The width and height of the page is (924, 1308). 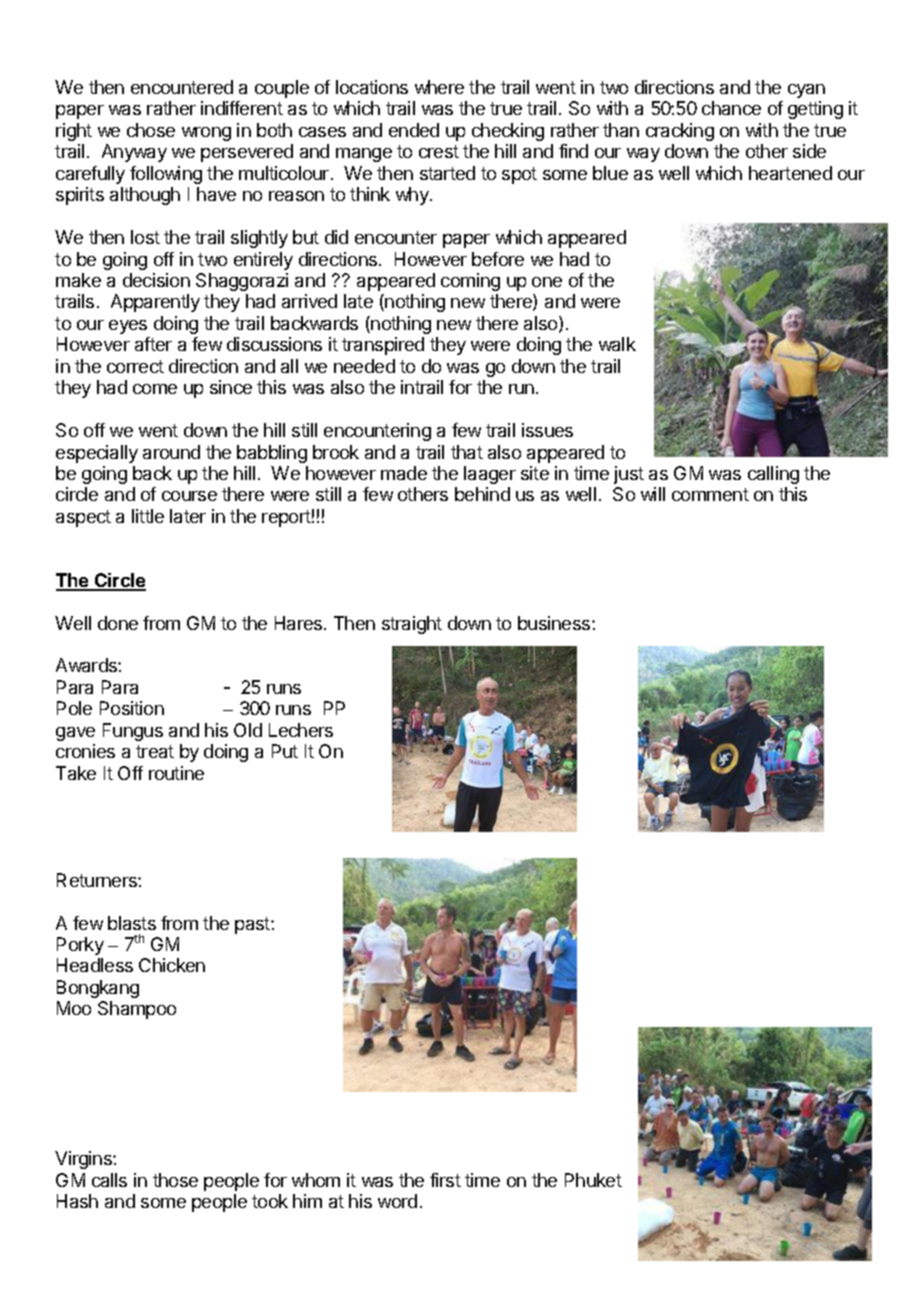 I want to click on chance, so click(x=731, y=108).
